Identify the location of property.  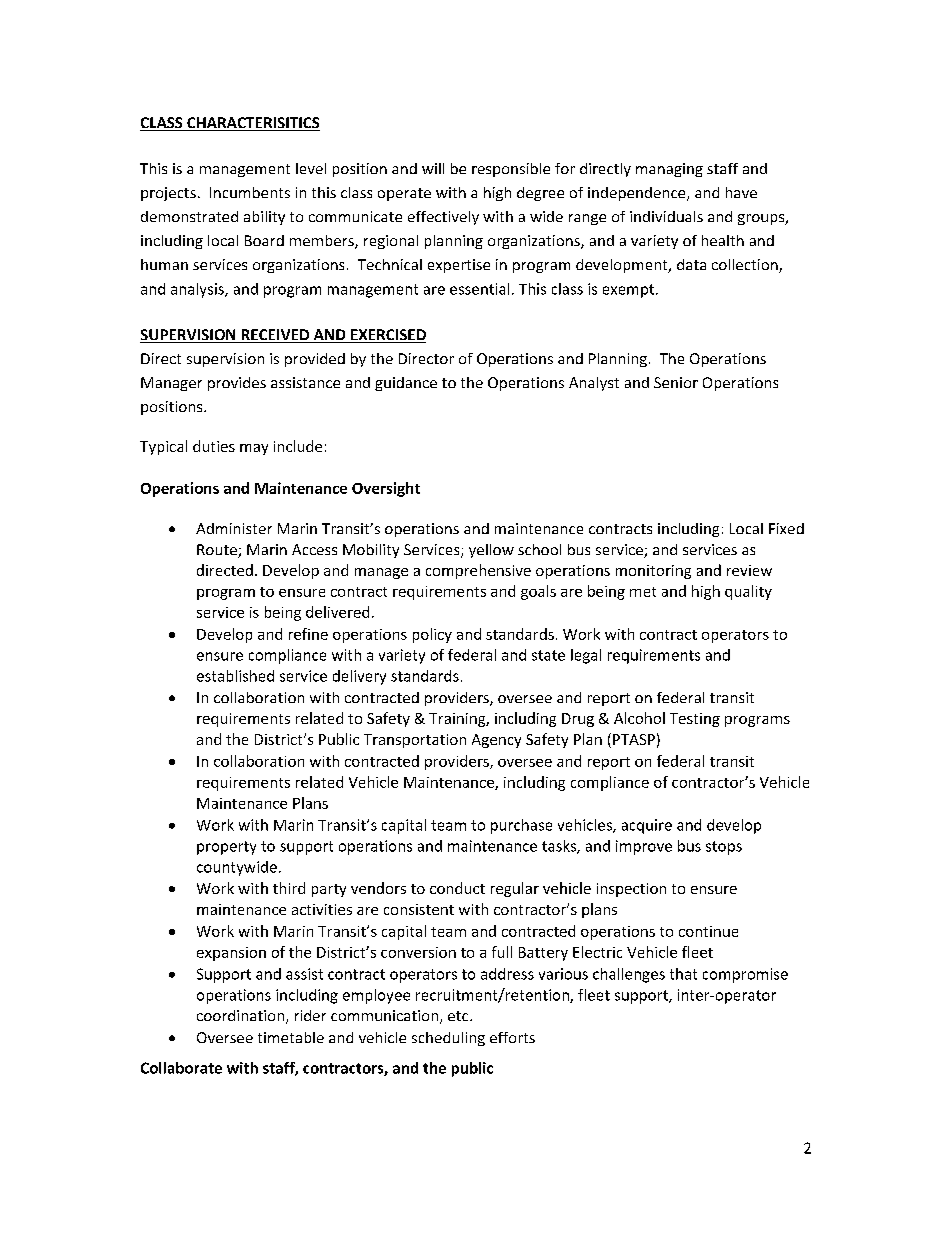
(226, 848).
